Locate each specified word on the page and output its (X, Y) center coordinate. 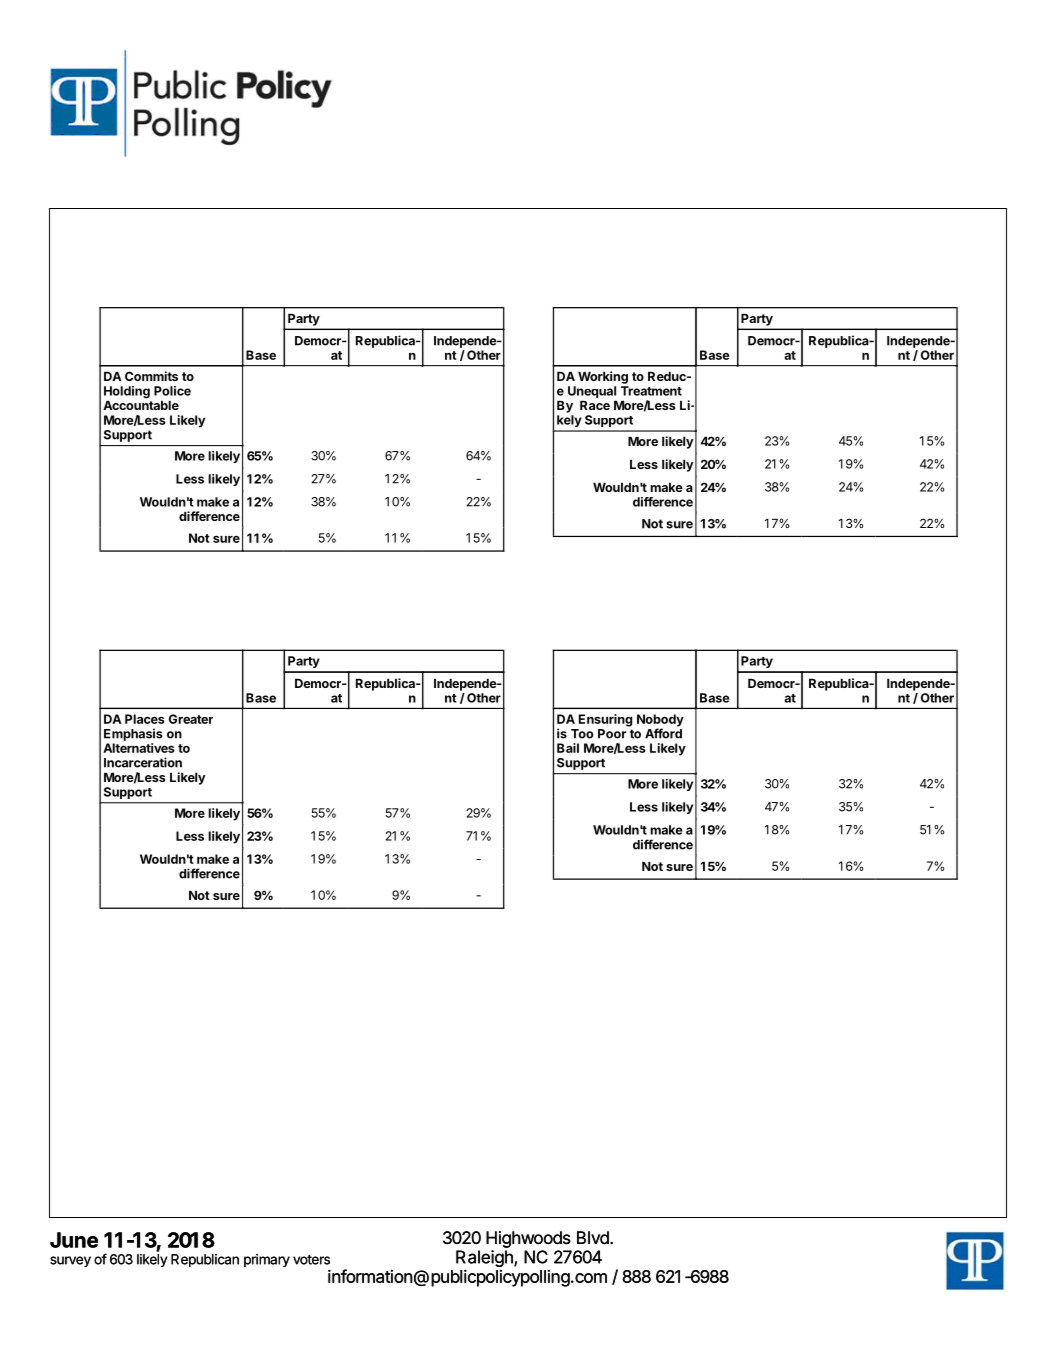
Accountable (141, 405)
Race (595, 405)
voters (311, 1260)
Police (172, 391)
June (74, 1240)
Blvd (594, 1238)
